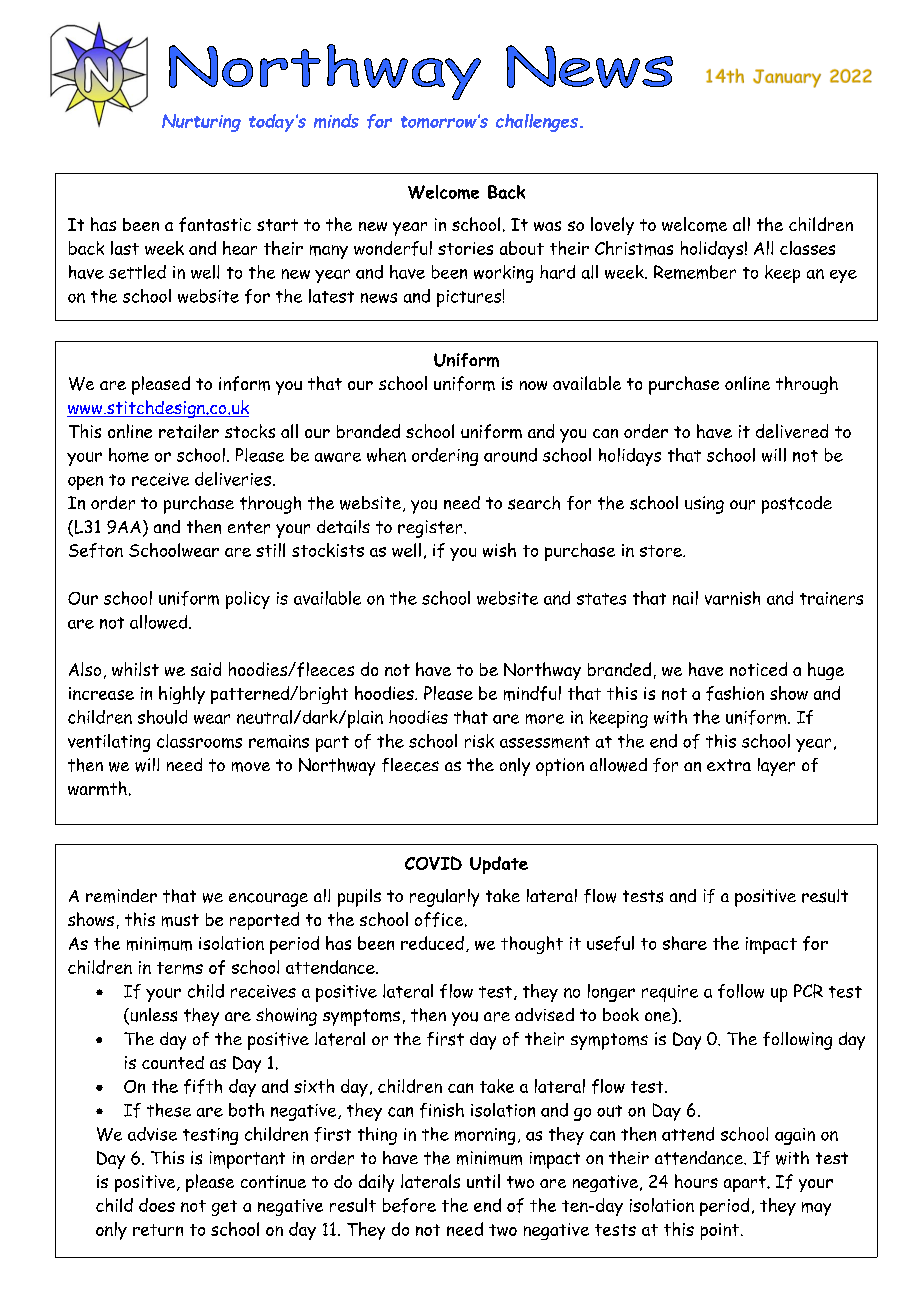 The width and height of the image is (924, 1308). Describe the element at coordinates (758, 669) in the image. I see `noticed` at that location.
